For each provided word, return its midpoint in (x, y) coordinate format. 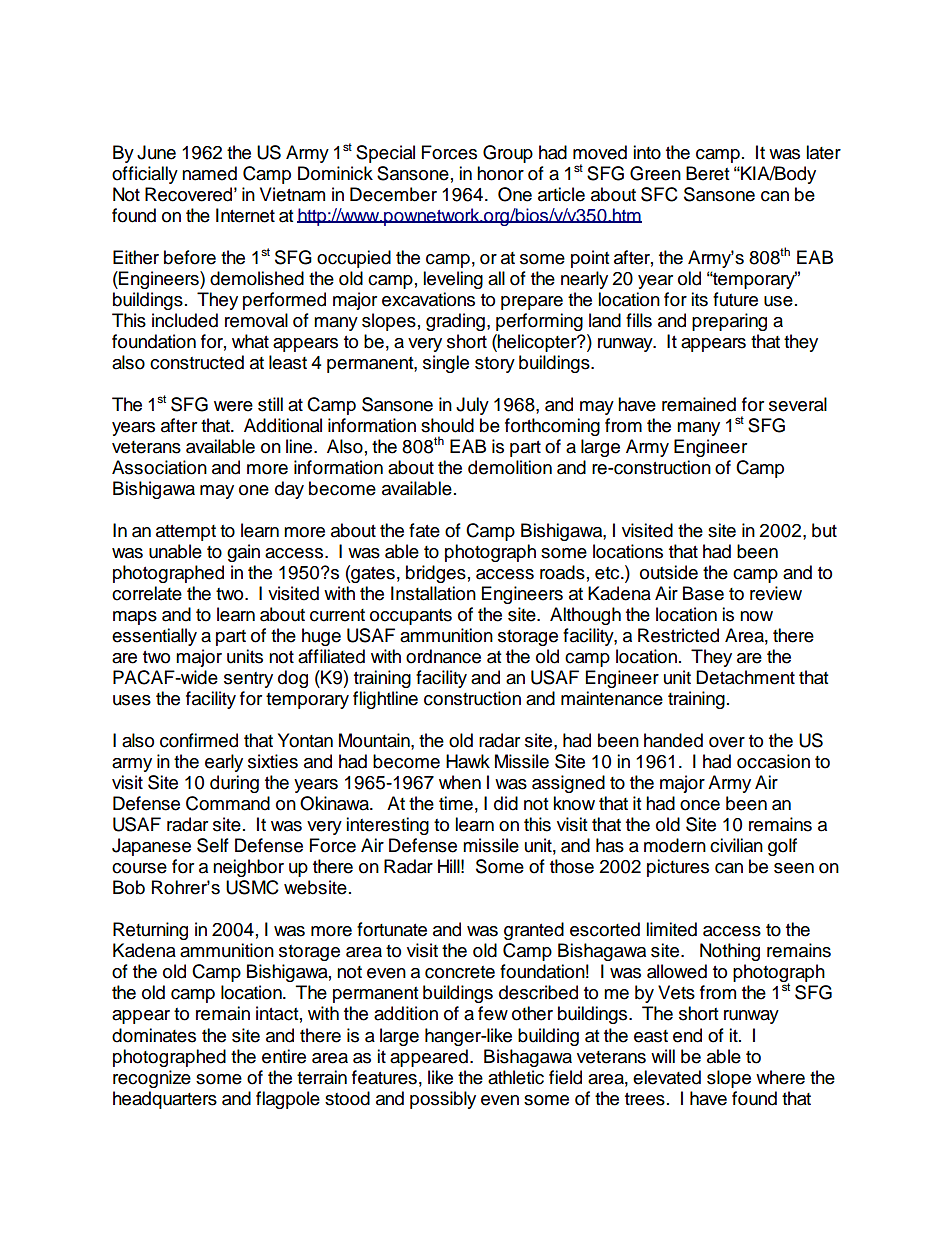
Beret (707, 173)
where (780, 1077)
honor (500, 173)
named (209, 173)
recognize (152, 1079)
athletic (516, 1077)
